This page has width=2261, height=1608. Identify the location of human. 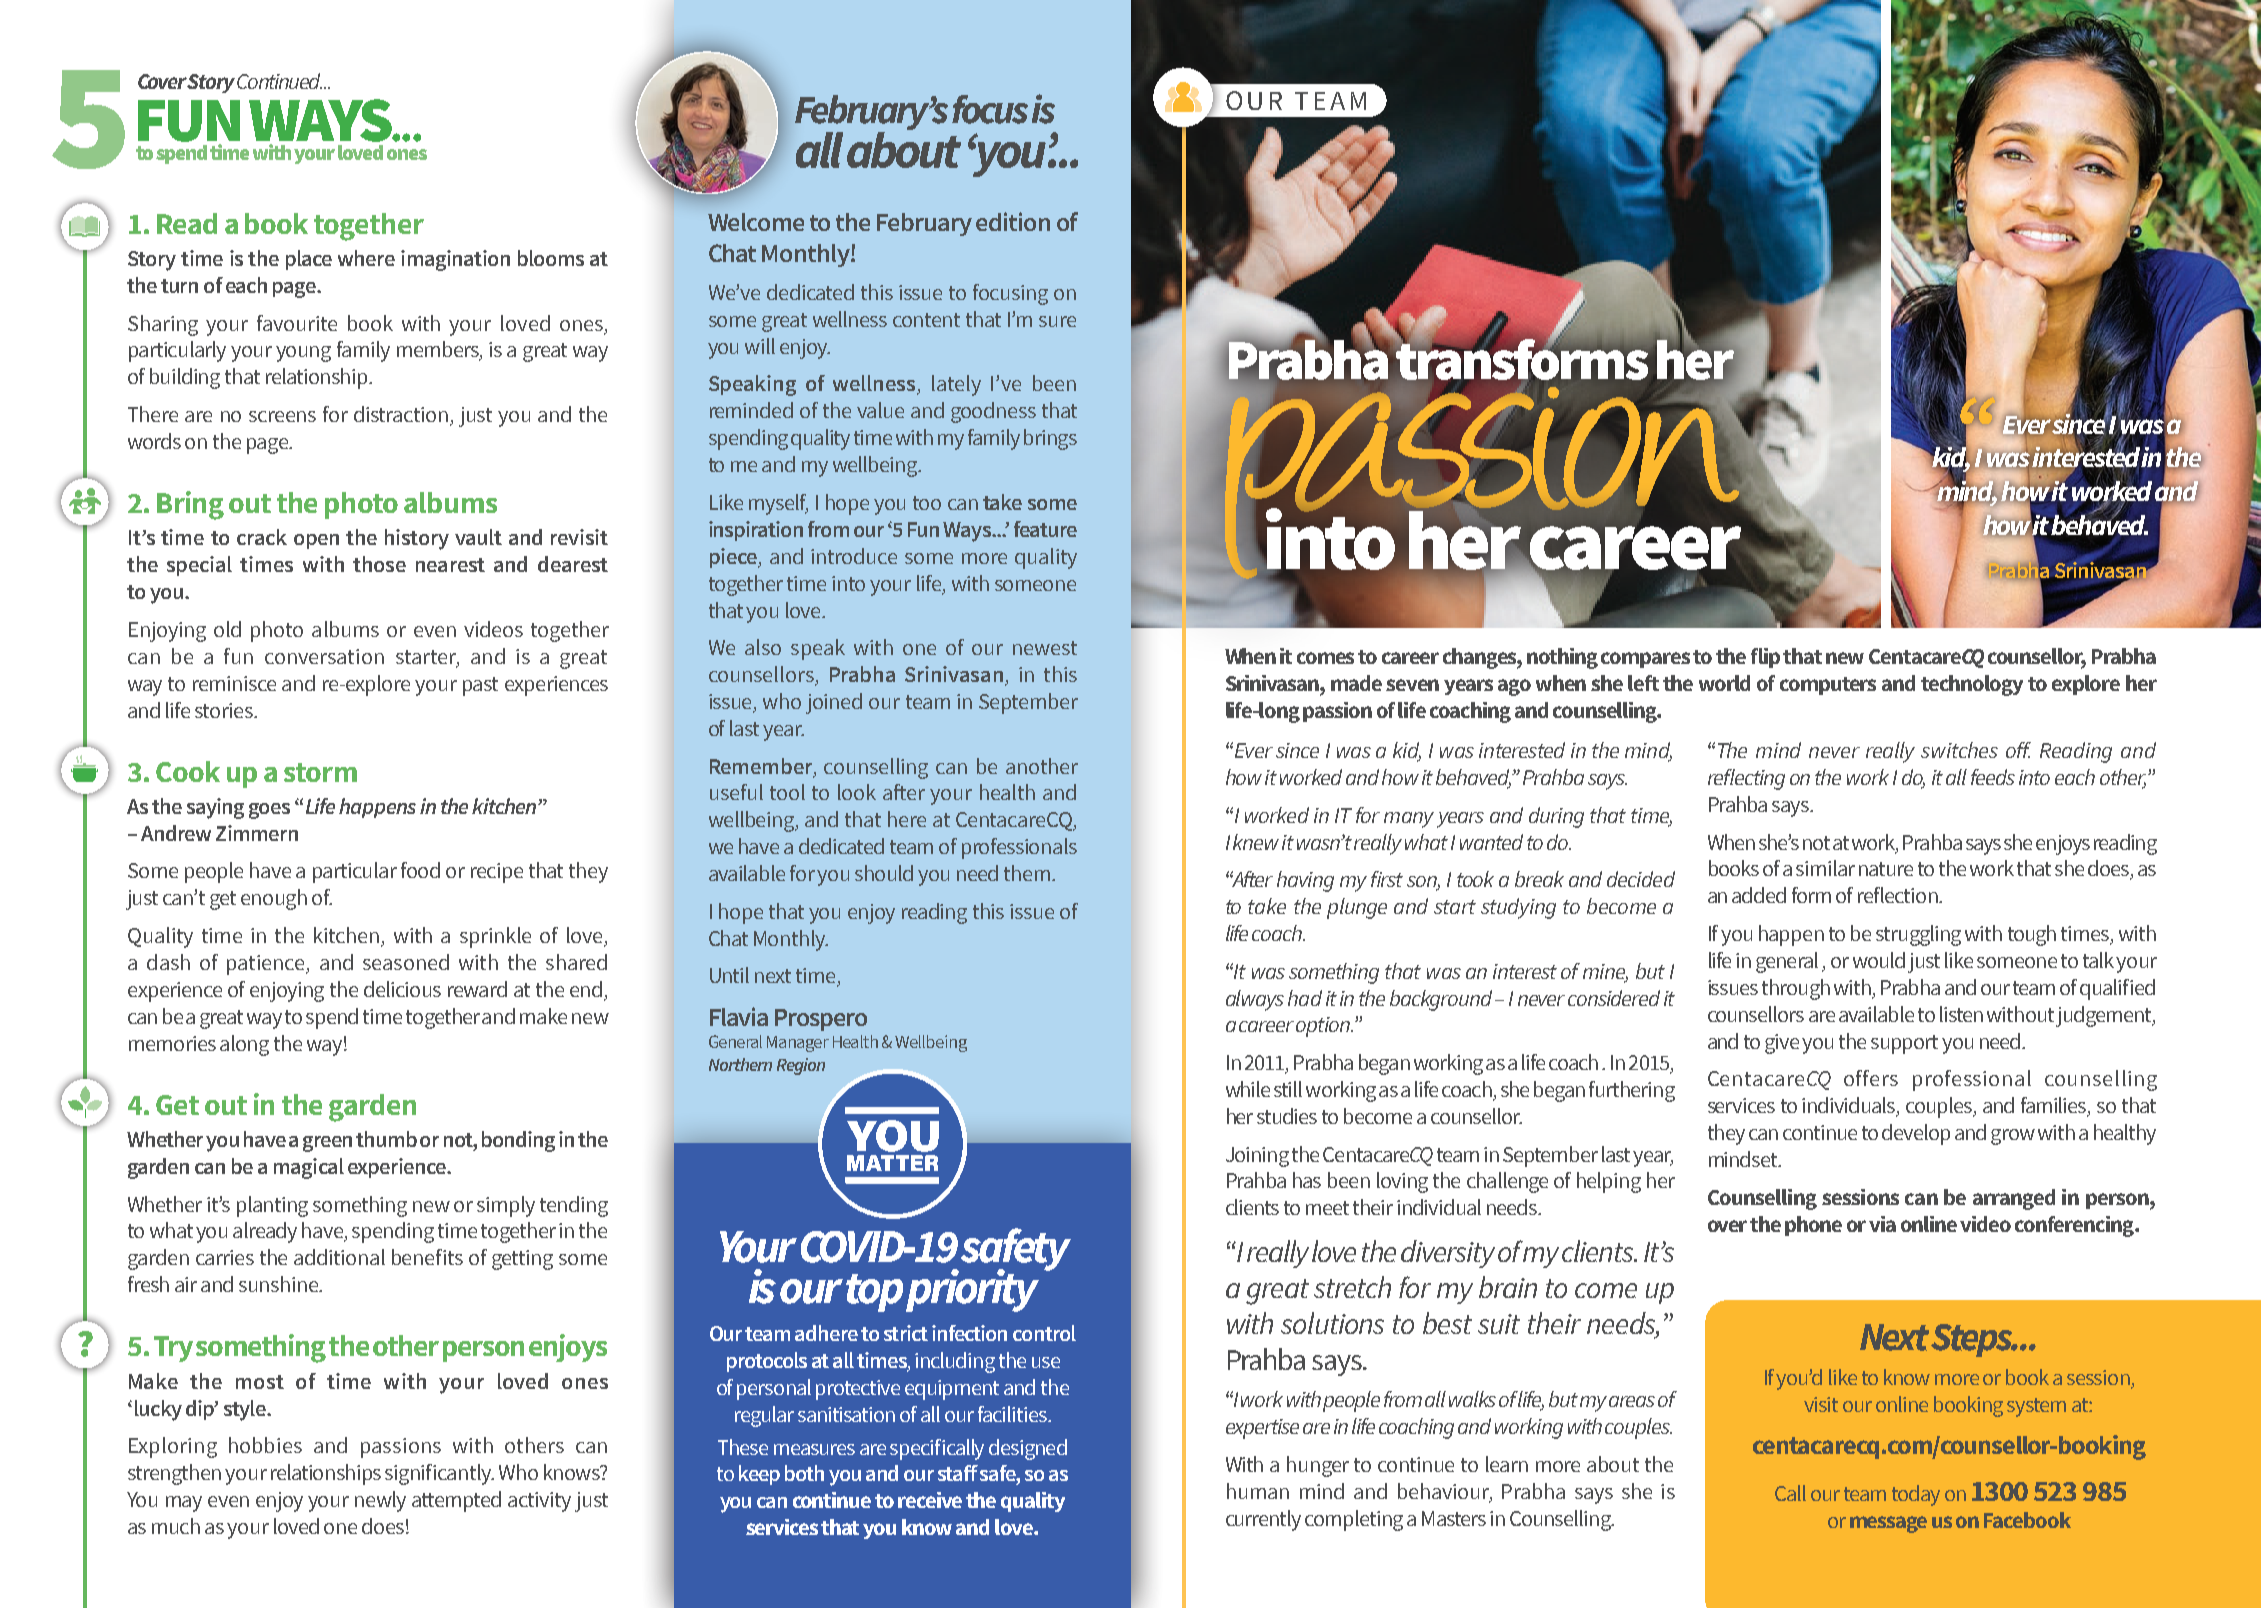
(1258, 1491).
